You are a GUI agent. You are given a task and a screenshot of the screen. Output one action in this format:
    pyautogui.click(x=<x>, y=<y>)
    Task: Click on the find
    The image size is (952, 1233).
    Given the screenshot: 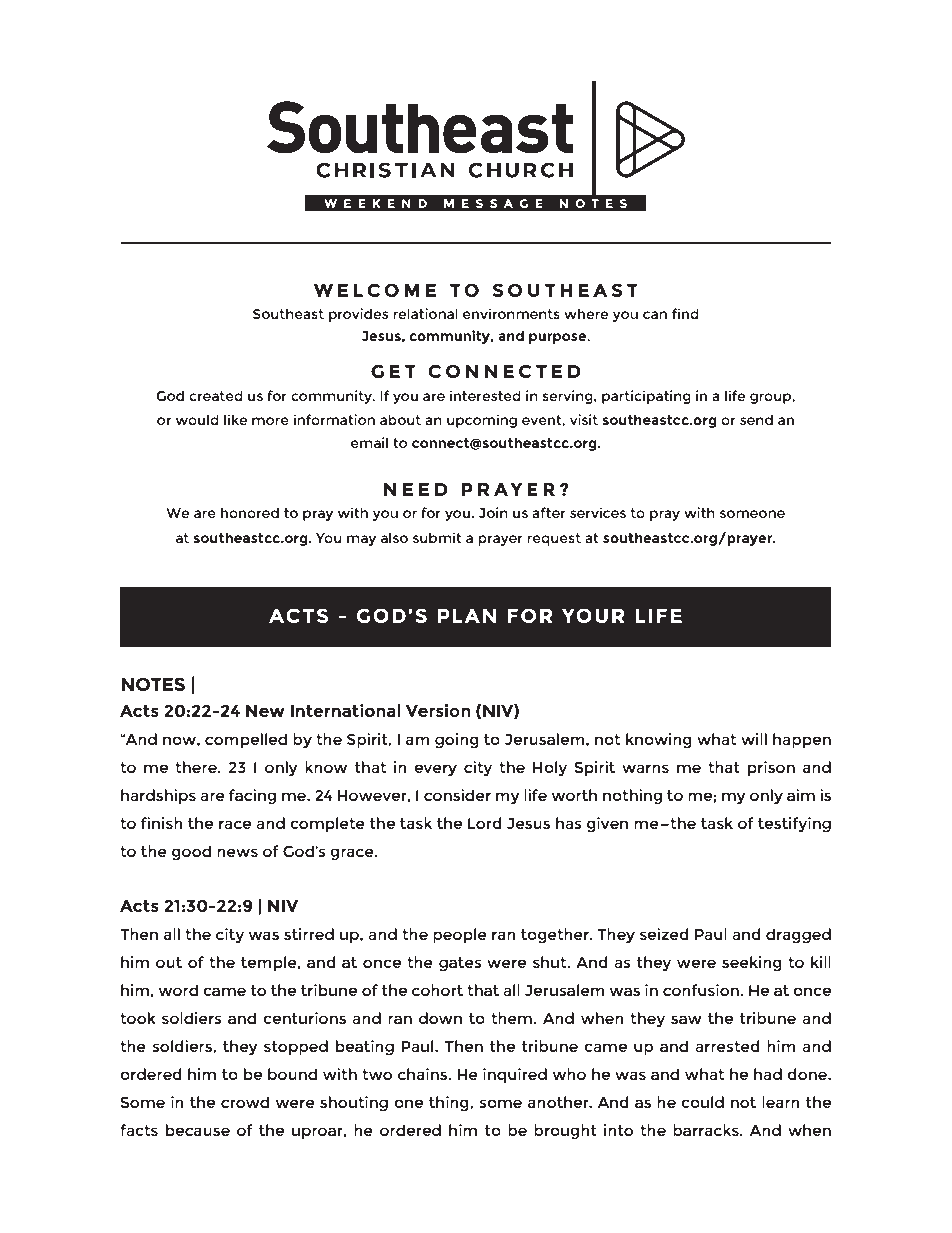 What is the action you would take?
    pyautogui.click(x=685, y=313)
